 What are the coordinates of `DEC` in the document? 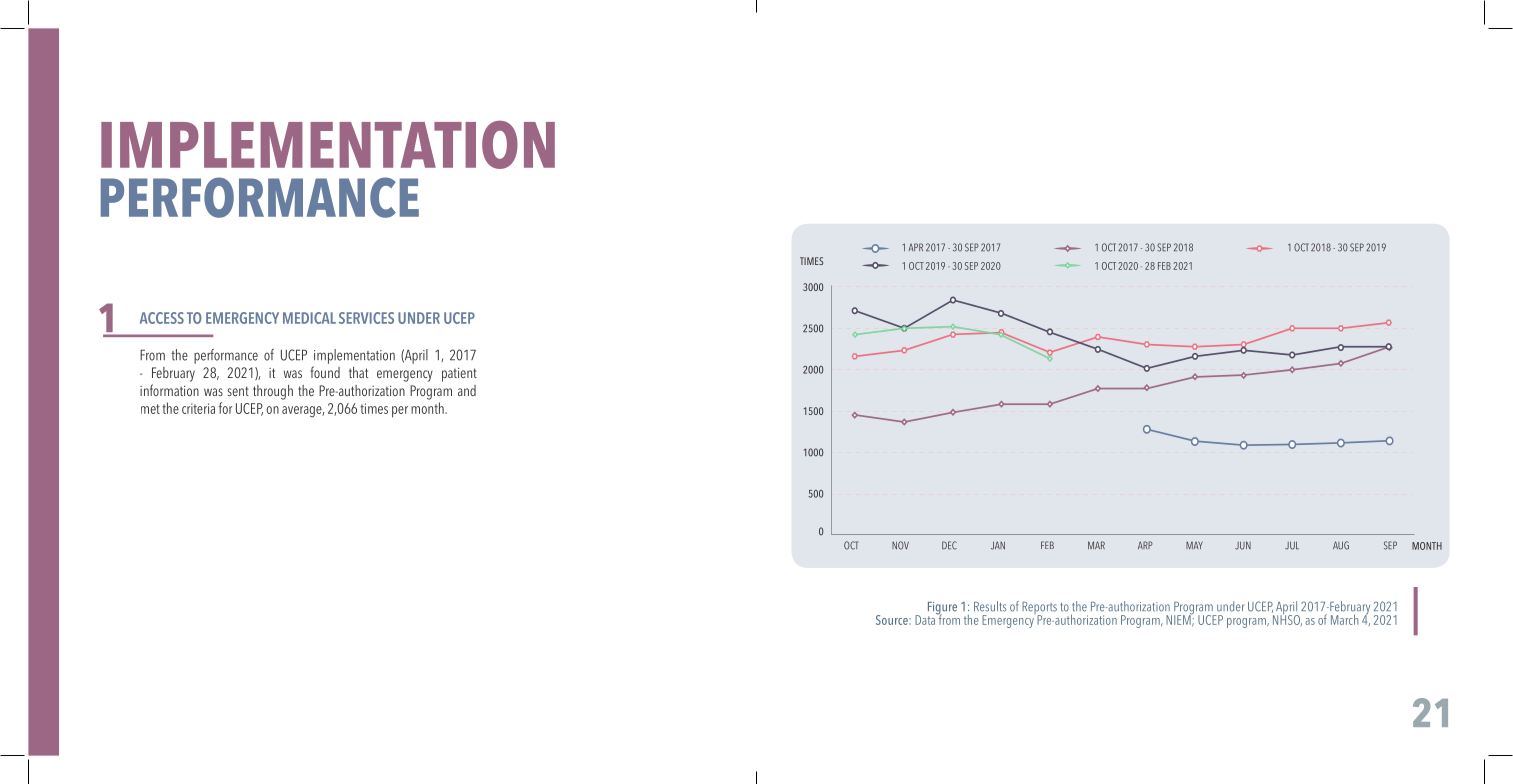 It's located at (949, 545).
